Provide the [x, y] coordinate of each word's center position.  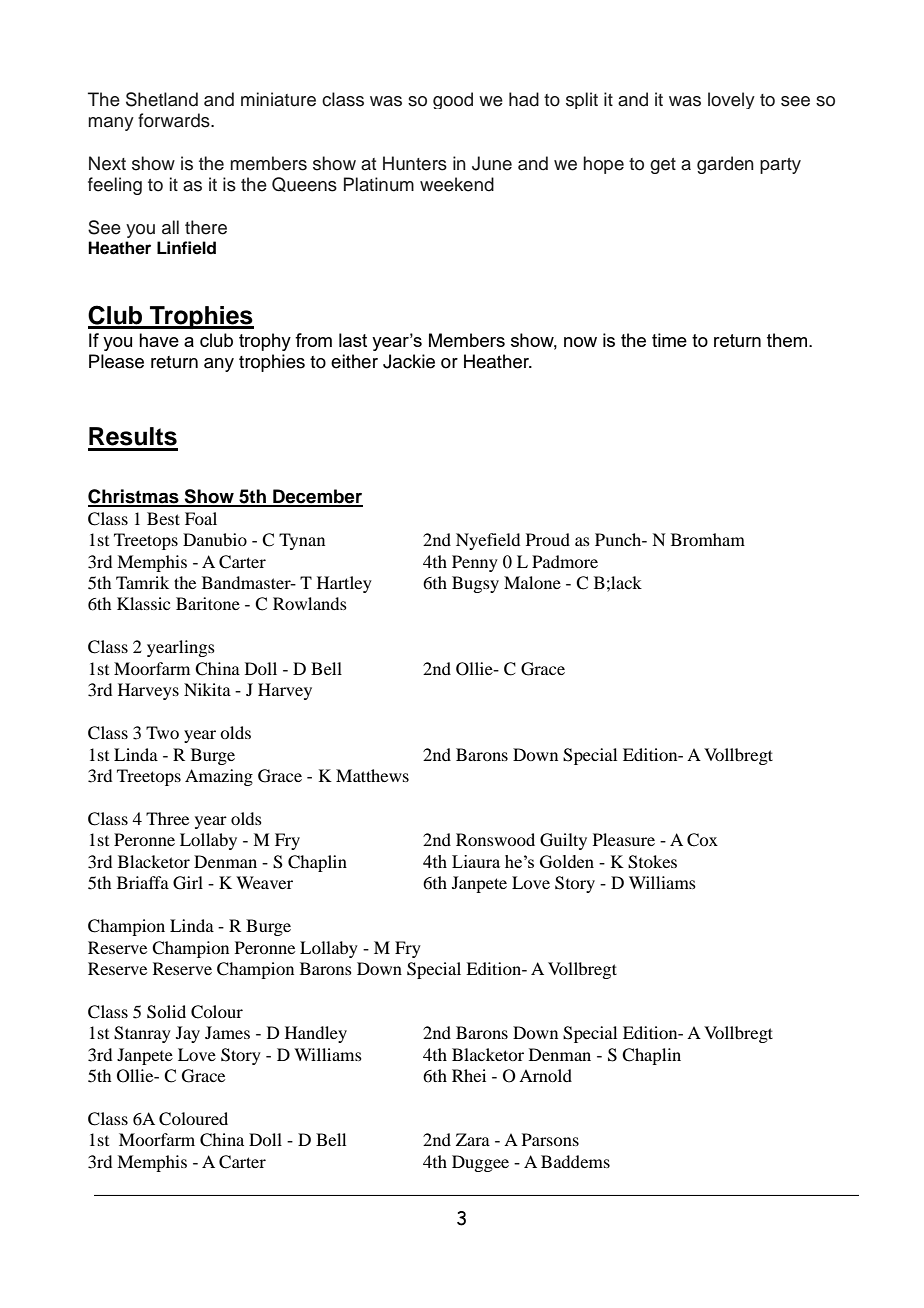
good [453, 100]
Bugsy [475, 584]
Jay [188, 1034]
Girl [188, 883]
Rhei [469, 1075]
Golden [567, 861]
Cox [702, 840]
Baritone [208, 603]
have [159, 340]
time [669, 340]
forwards [175, 120]
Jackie [409, 361]
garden [725, 165]
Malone [532, 582]
